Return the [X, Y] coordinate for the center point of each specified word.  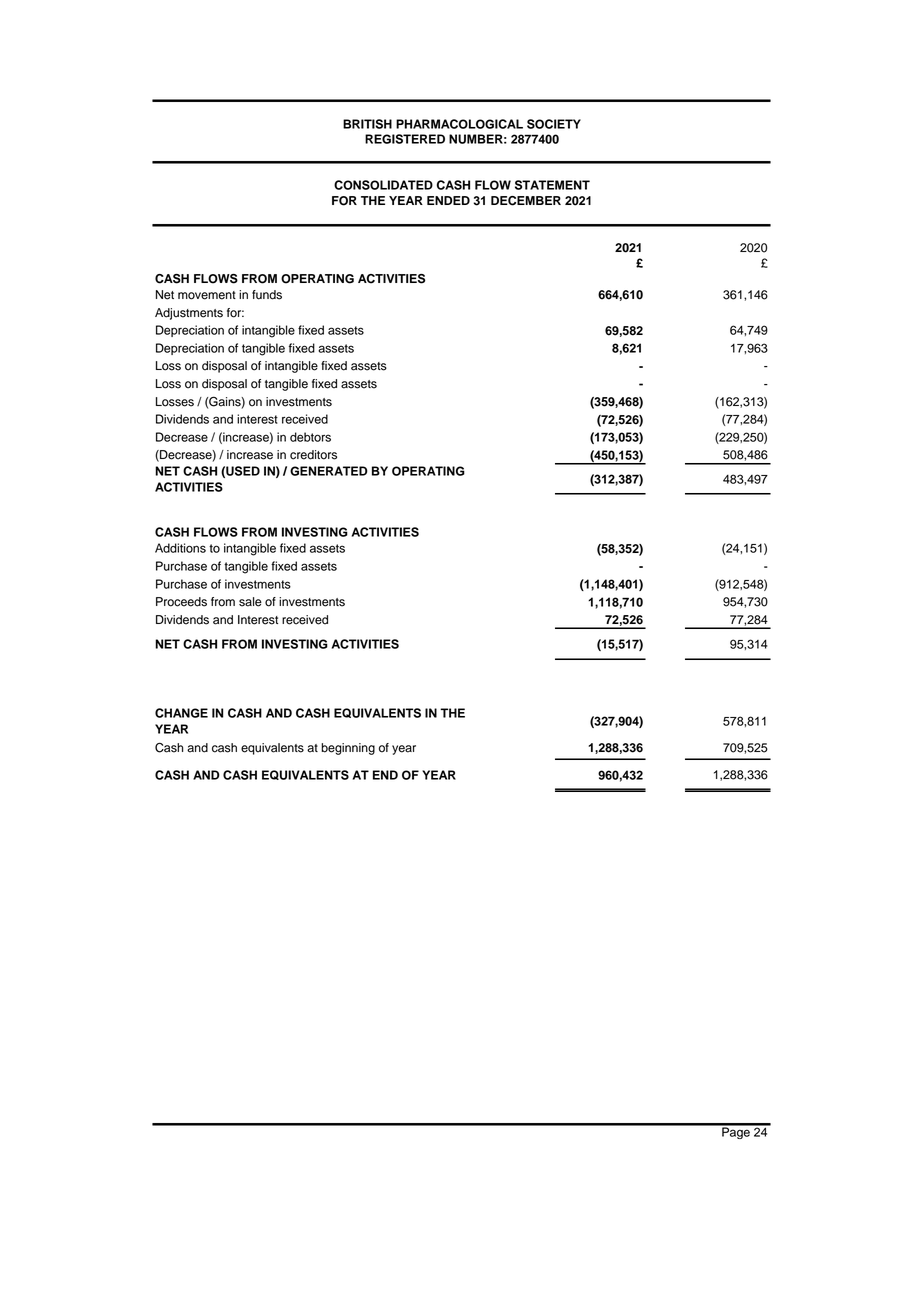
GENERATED [328, 471]
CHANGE [181, 713]
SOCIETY [554, 124]
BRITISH [367, 124]
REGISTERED [405, 139]
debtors [310, 437]
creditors [313, 455]
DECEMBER [526, 201]
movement [207, 295]
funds [267, 295]
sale [250, 602]
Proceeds [181, 602]
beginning [348, 749]
